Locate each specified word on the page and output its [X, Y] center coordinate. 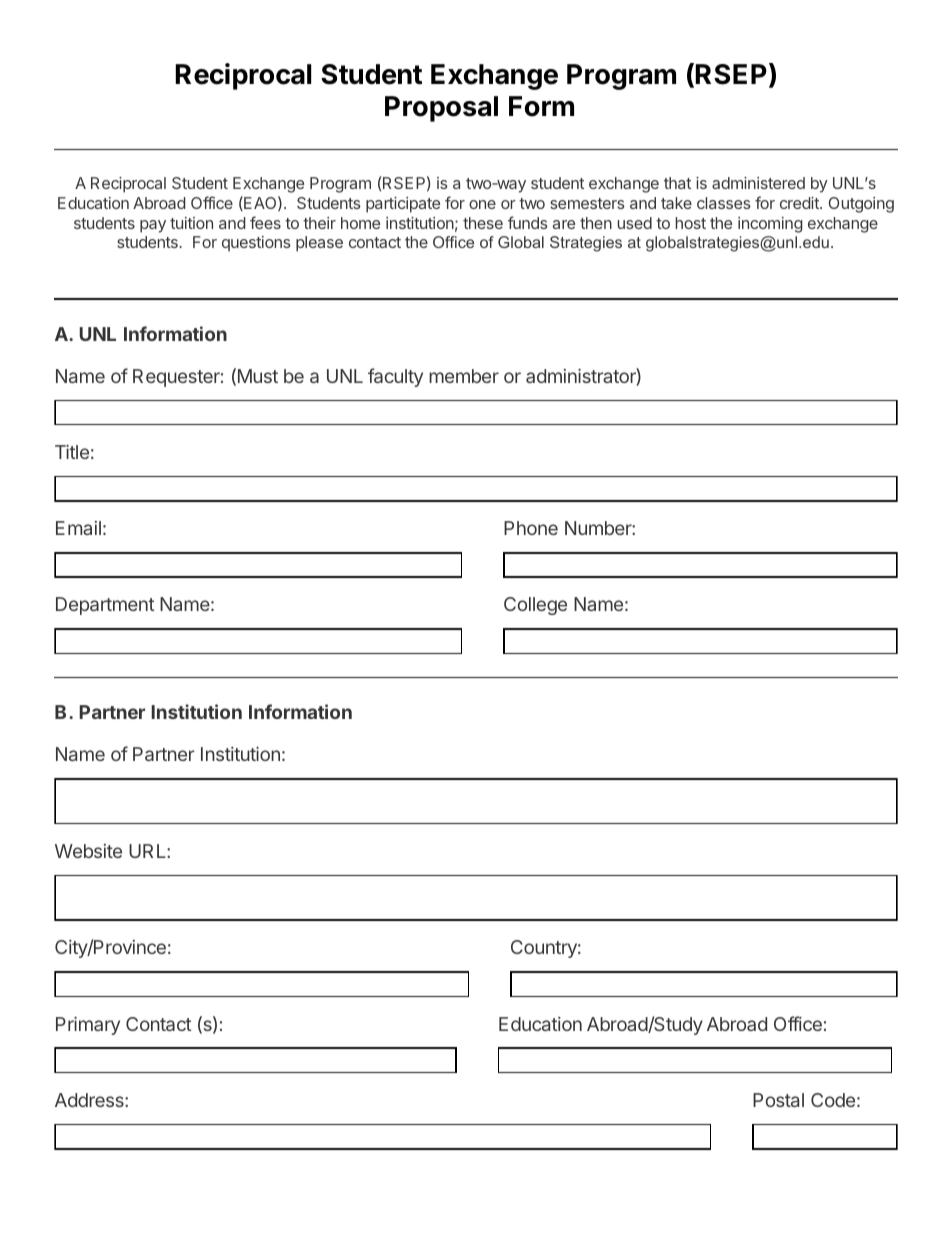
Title [72, 452]
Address [90, 1100]
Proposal [441, 109]
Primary [88, 1026]
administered [758, 183]
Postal [778, 1100]
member [464, 376]
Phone [531, 528]
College [535, 606]
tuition [191, 223]
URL [148, 851]
